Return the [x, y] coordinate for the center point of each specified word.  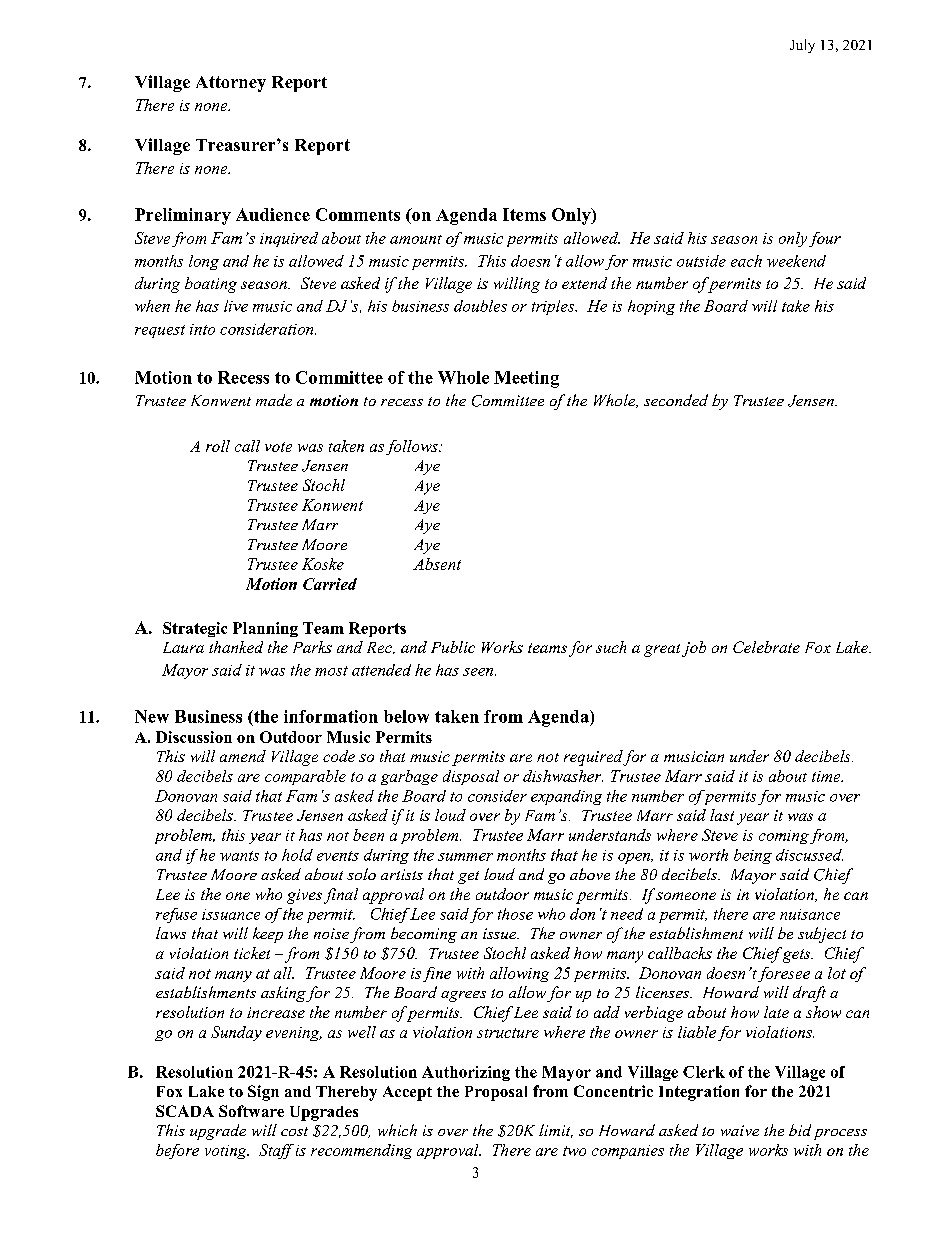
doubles [480, 306]
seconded [676, 400]
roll [218, 446]
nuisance [810, 914]
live [236, 306]
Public [453, 647]
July [802, 46]
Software [251, 1111]
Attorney [231, 84]
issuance [231, 914]
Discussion [194, 737]
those [515, 914]
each [746, 261]
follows [413, 447]
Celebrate [766, 647]
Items [524, 214]
